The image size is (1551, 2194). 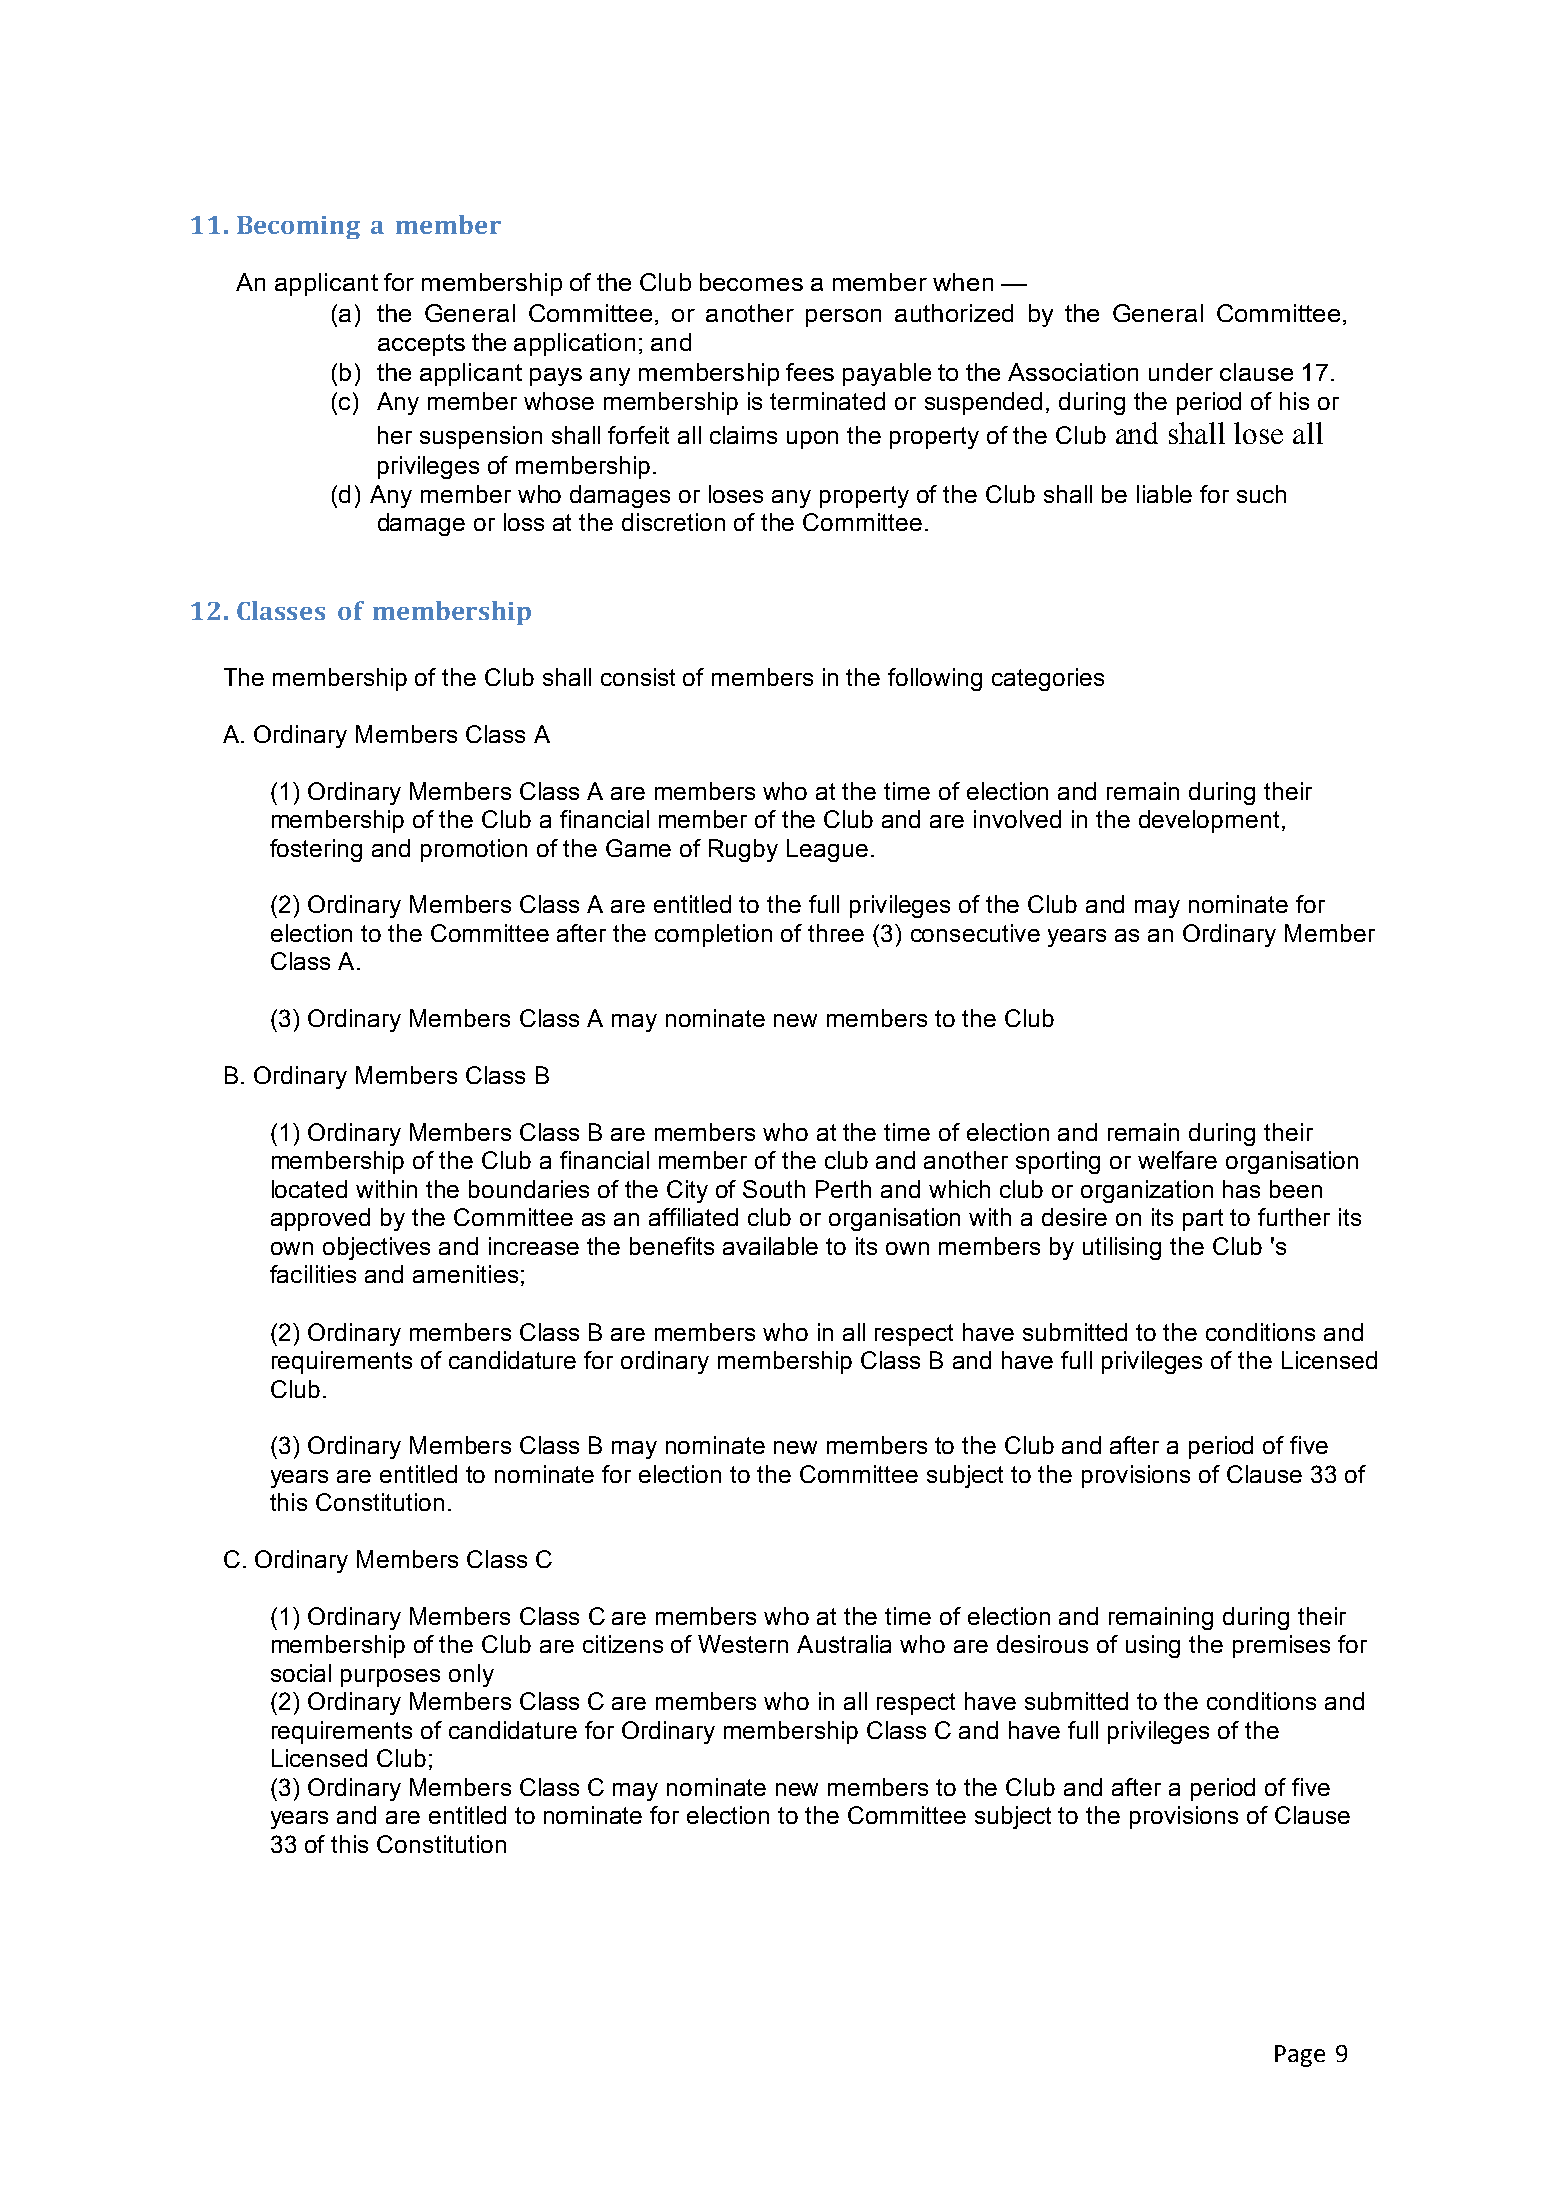 What do you see at coordinates (465, 1274) in the document?
I see `amenities` at bounding box center [465, 1274].
